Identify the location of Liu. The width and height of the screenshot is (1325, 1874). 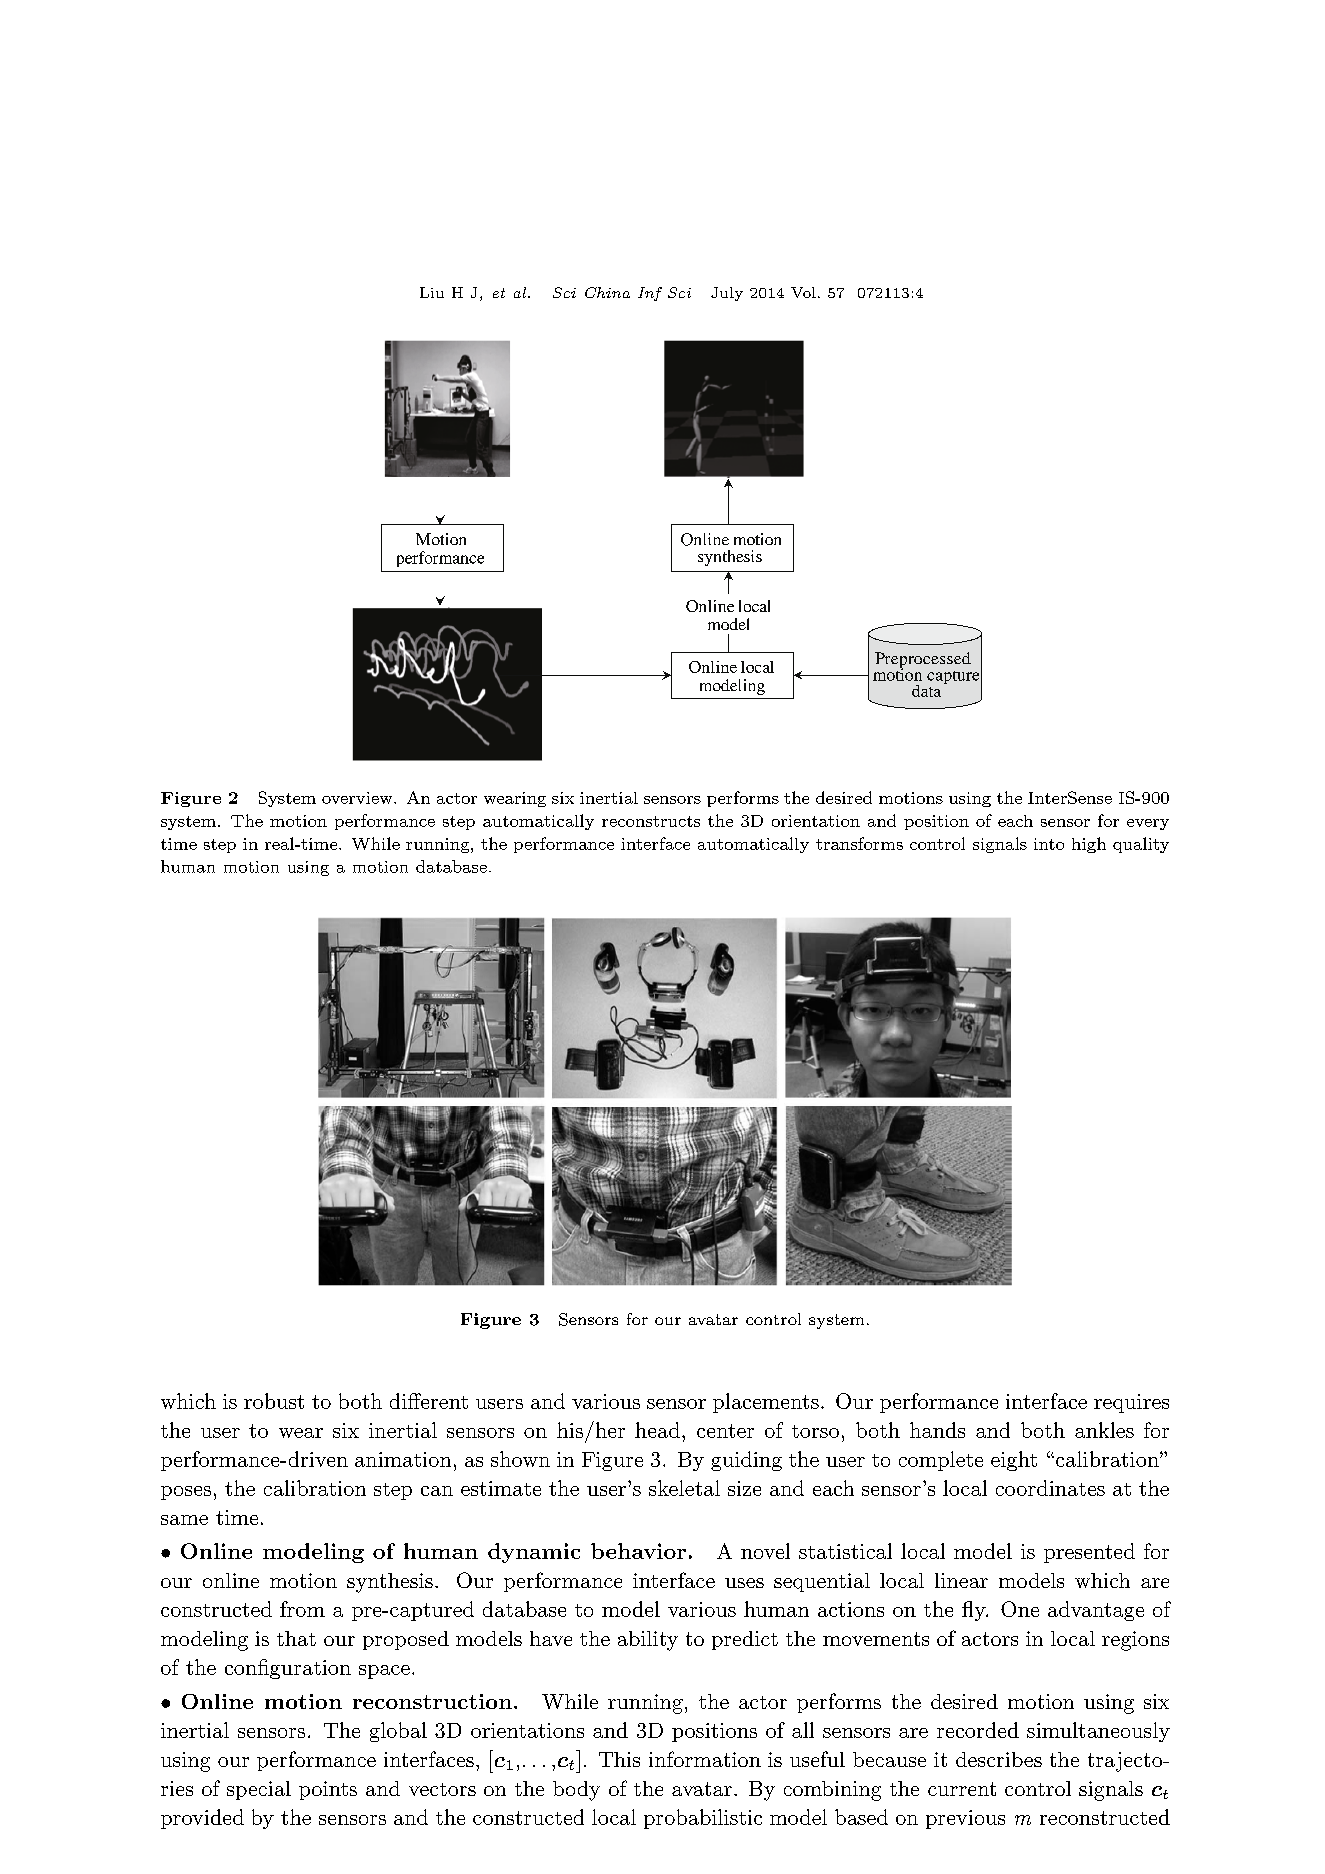
(432, 292).
